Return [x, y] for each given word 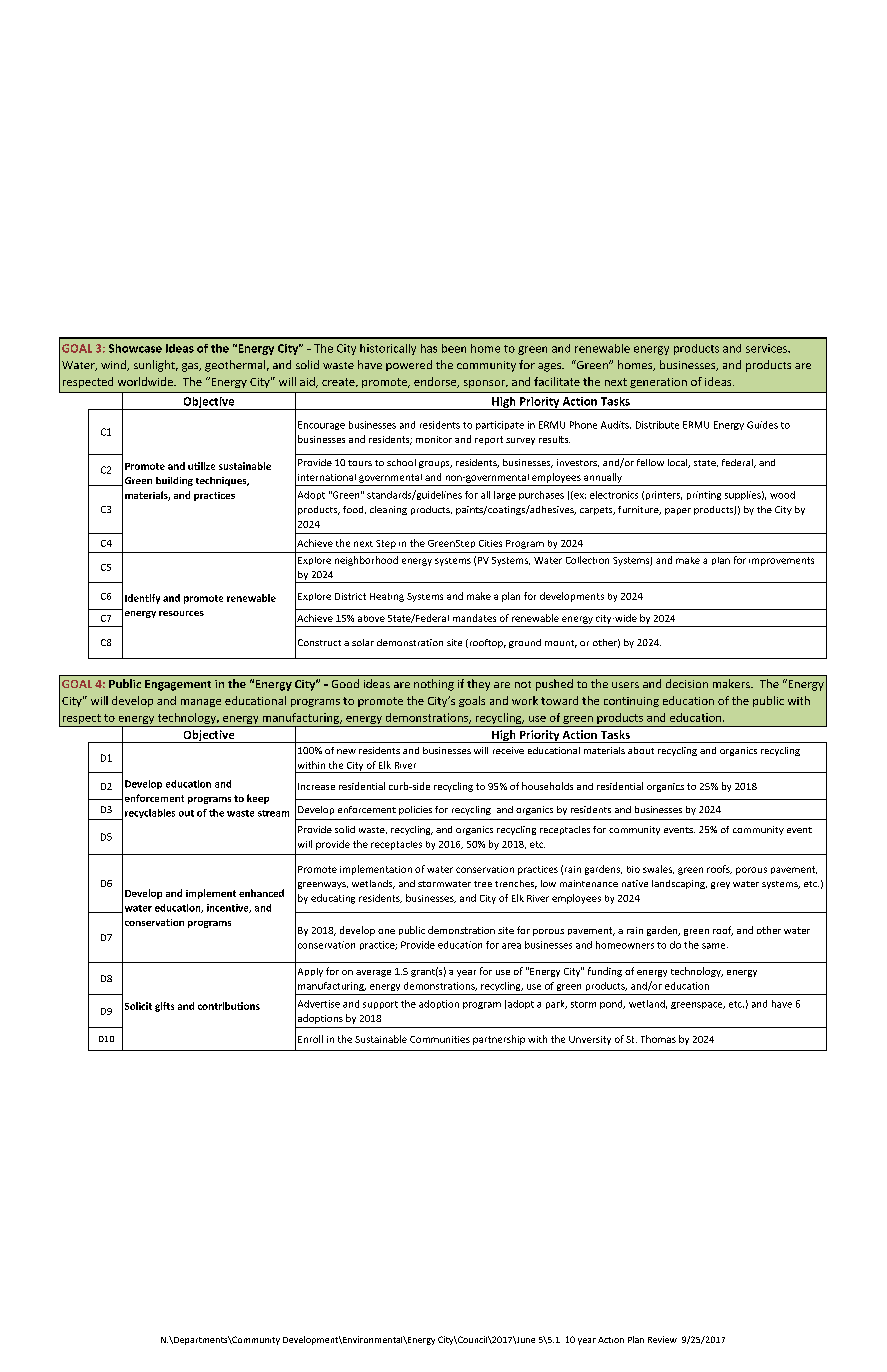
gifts [164, 1007]
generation [658, 383]
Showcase [135, 348]
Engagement [178, 685]
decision [687, 683]
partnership [499, 1040]
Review [662, 1339]
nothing [434, 685]
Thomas [658, 1039]
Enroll [310, 1039]
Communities [440, 1039]
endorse [436, 382]
